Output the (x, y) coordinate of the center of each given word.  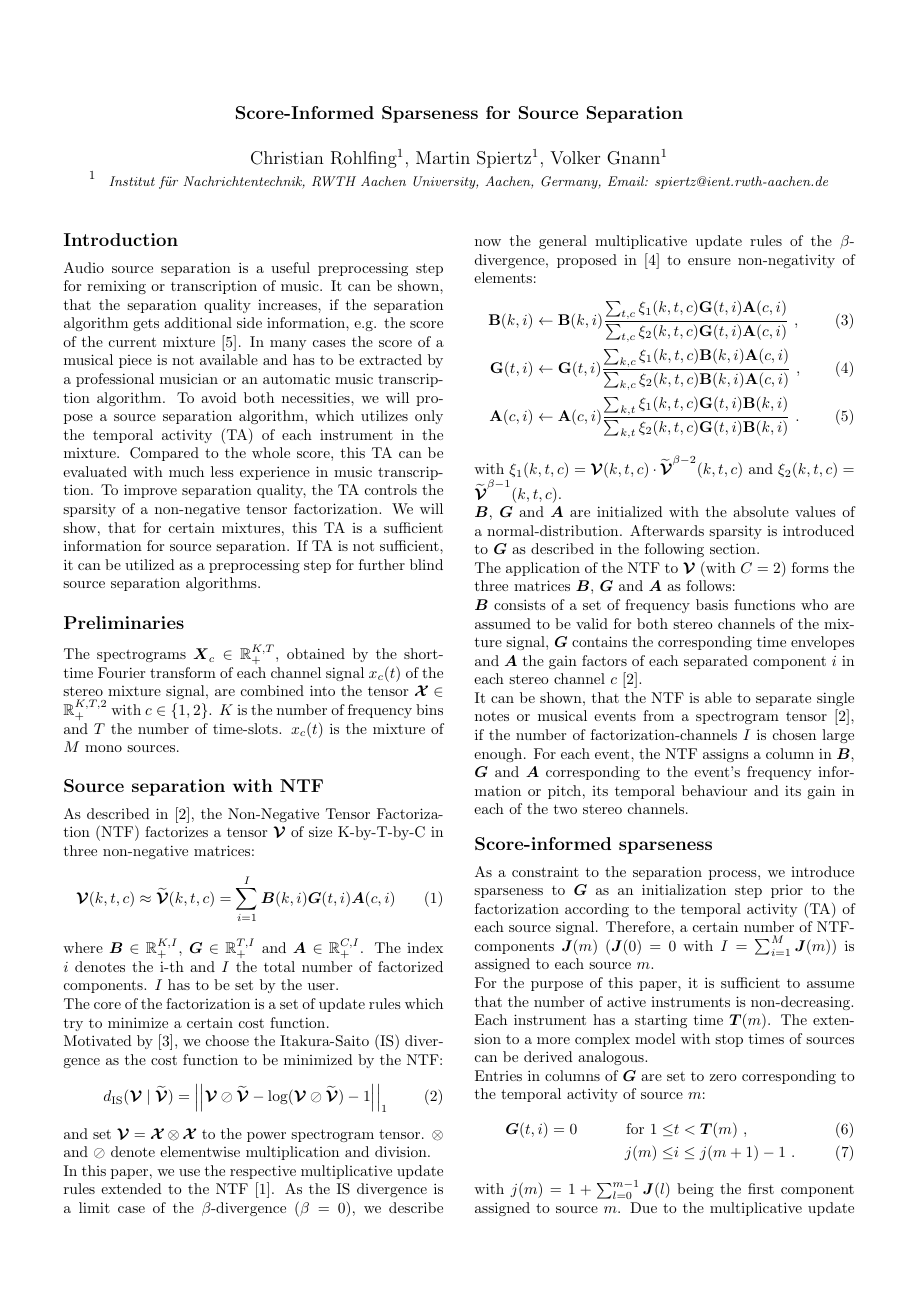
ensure (709, 261)
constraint (545, 871)
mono (103, 748)
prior (787, 891)
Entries (498, 1075)
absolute (761, 511)
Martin (443, 157)
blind (426, 564)
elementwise (200, 1151)
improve (150, 491)
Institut (132, 181)
